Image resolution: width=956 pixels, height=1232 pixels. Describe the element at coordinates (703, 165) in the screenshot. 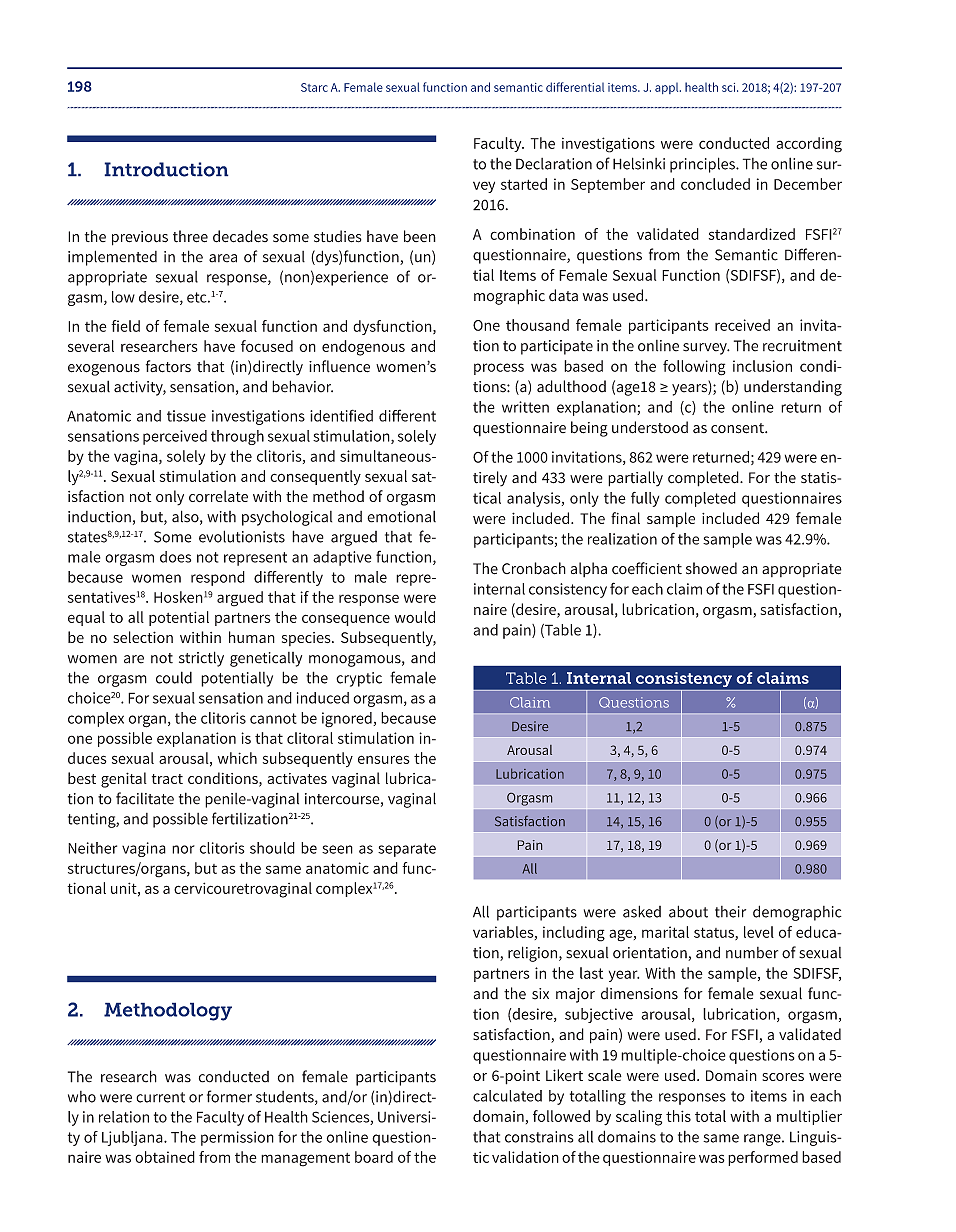

I see `principles` at that location.
